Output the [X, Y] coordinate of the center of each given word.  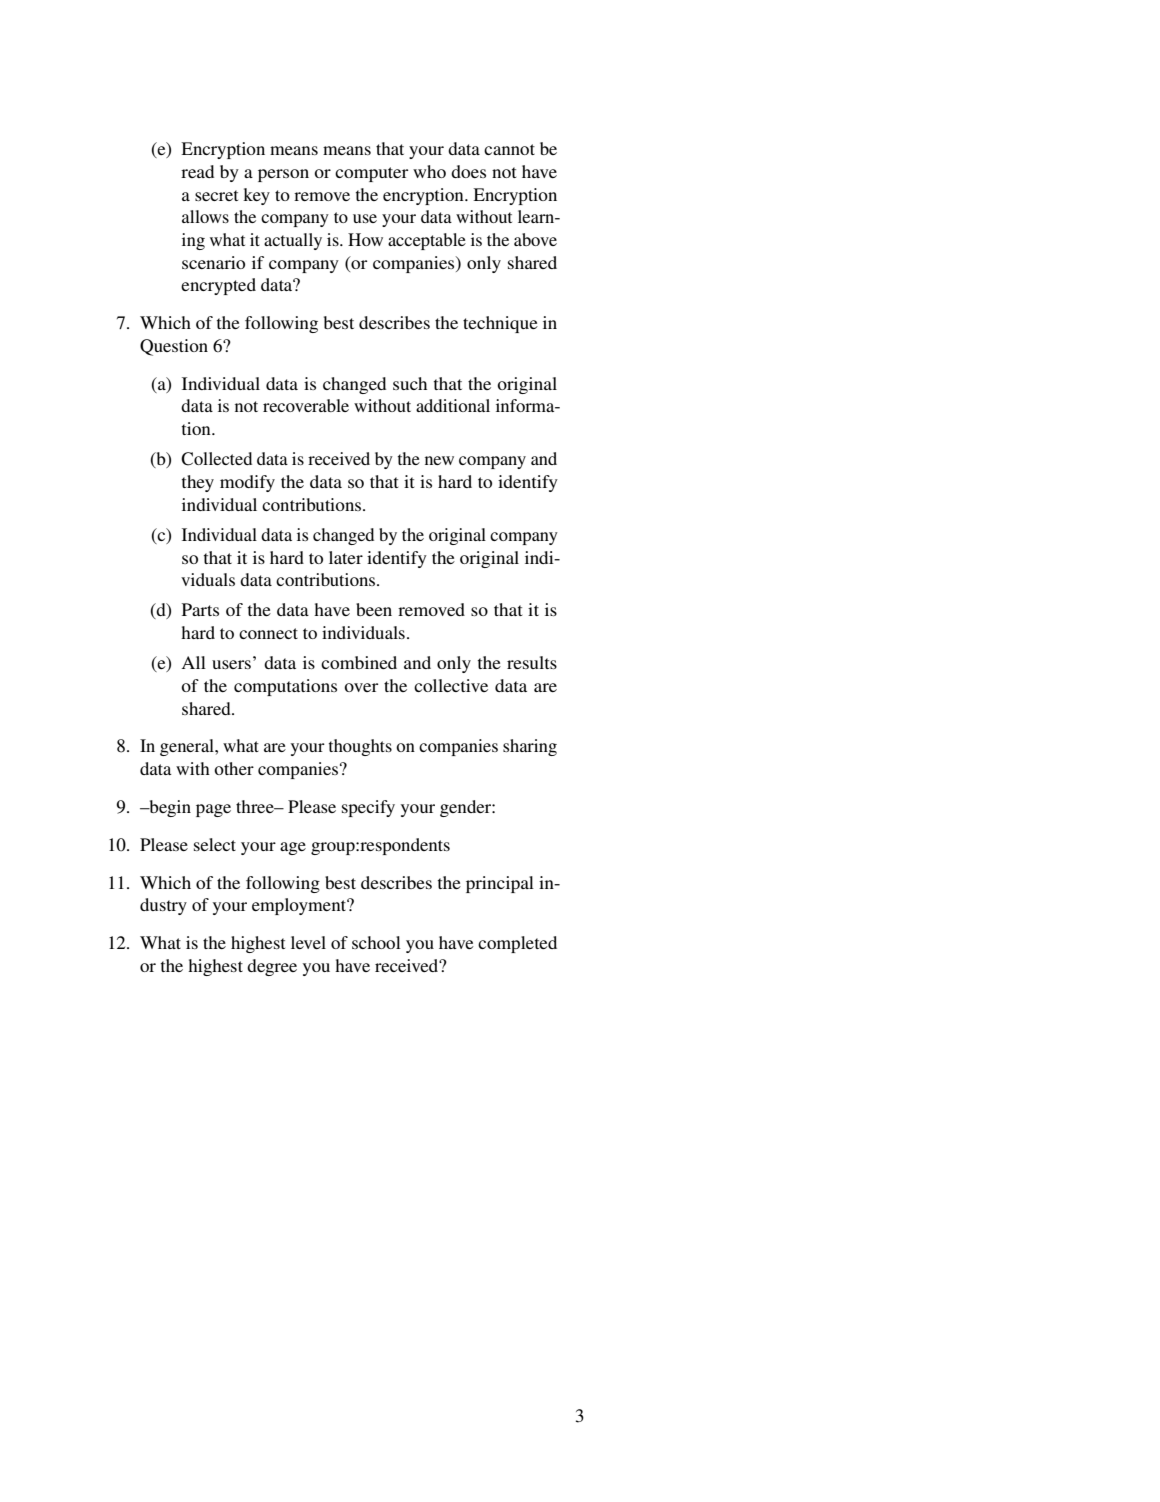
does [468, 171]
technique [500, 324]
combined [359, 662]
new [439, 460]
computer [371, 174]
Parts [200, 609]
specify [368, 808]
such [410, 383]
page [213, 810]
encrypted [218, 286]
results [532, 662]
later [346, 557]
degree [272, 967]
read [197, 171]
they [198, 483]
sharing [530, 747]
